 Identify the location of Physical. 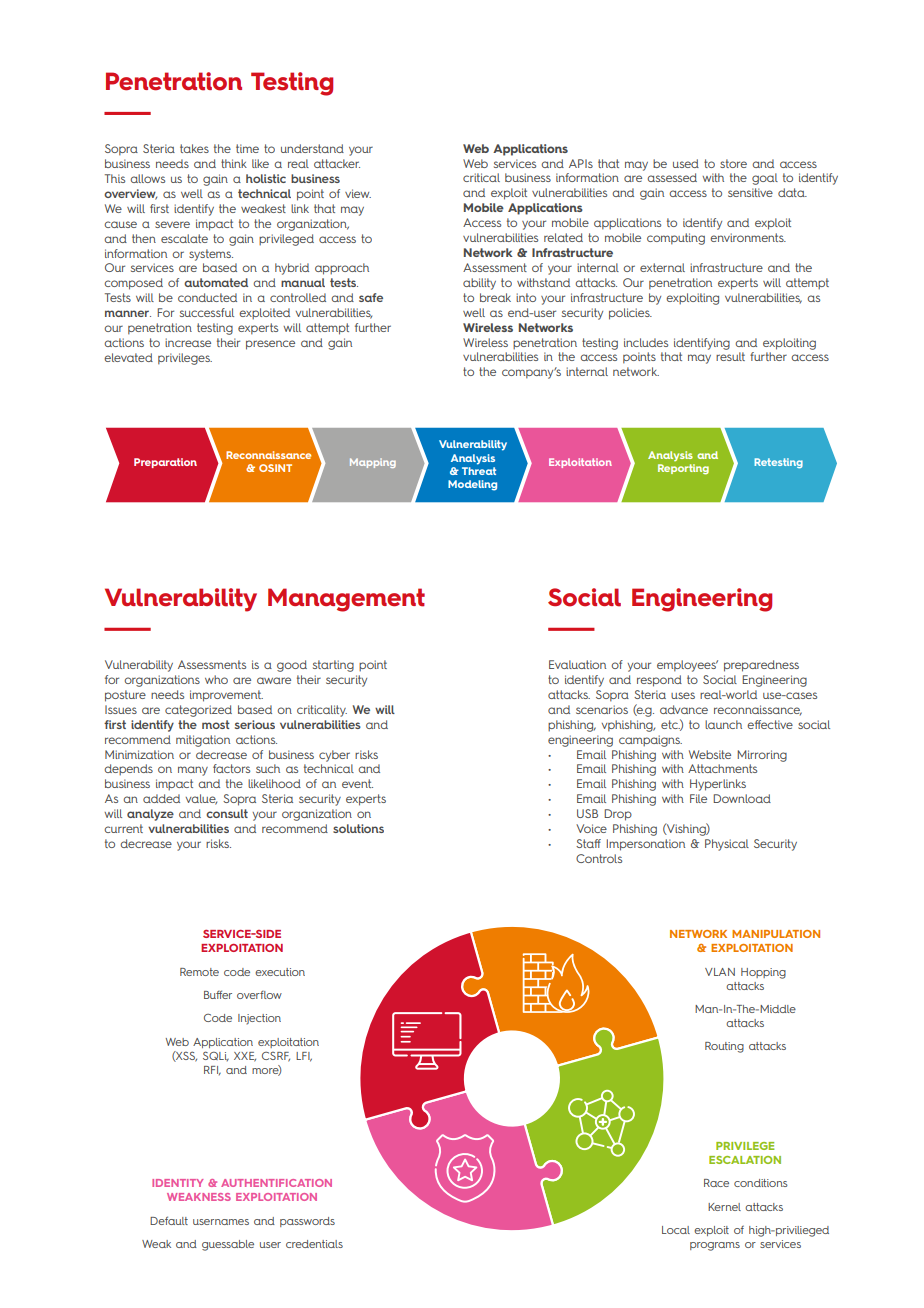
(727, 845).
